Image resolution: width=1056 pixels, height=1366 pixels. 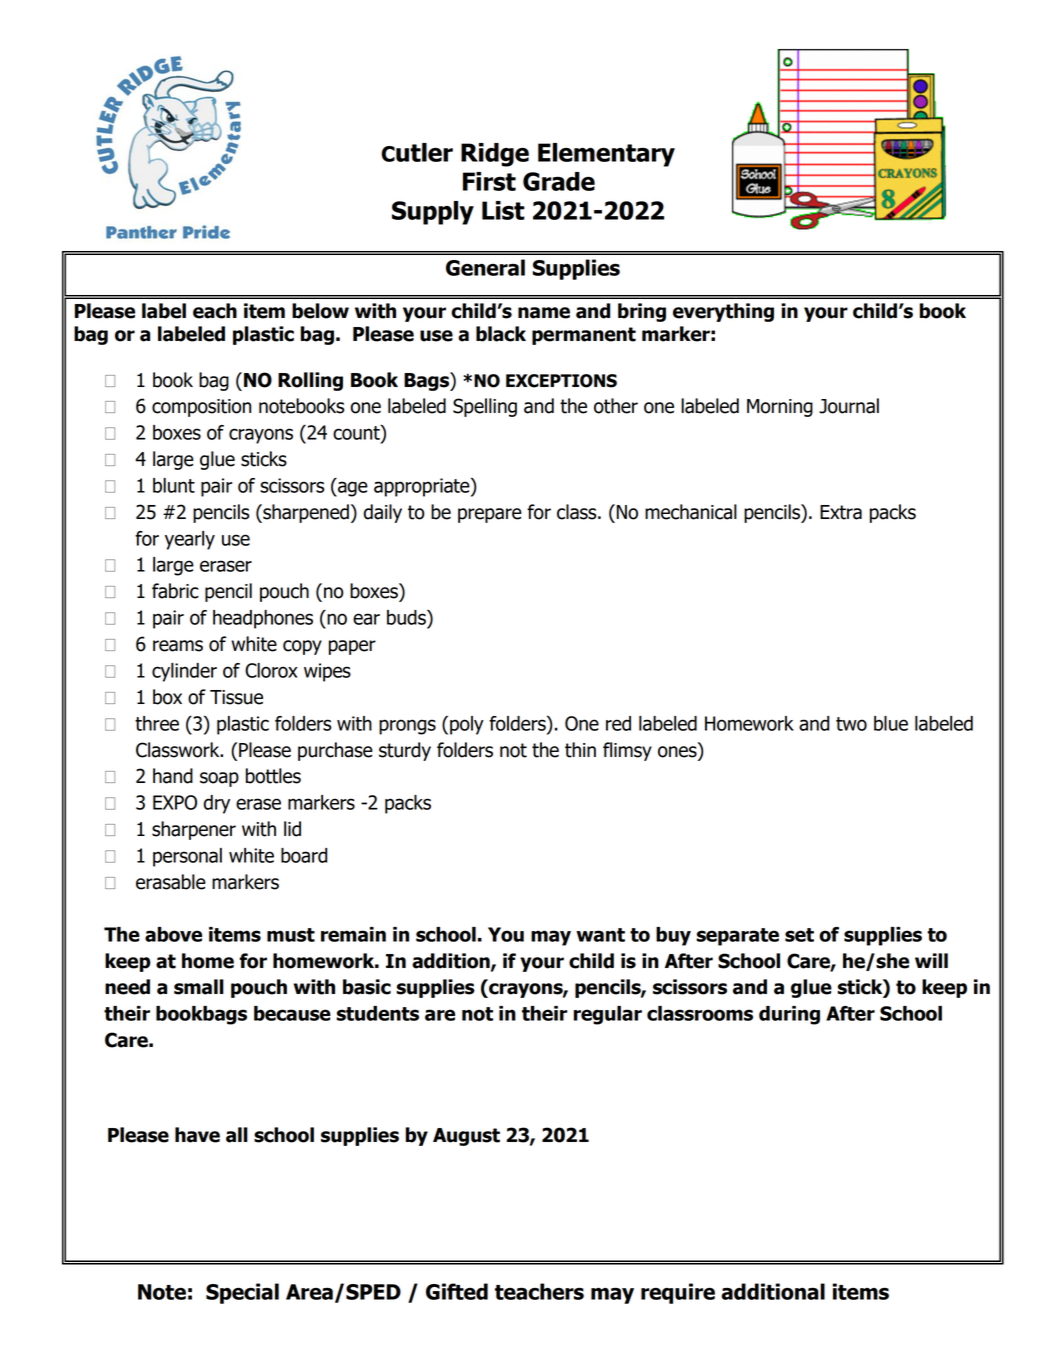 What do you see at coordinates (559, 181) in the document?
I see `Grade` at bounding box center [559, 181].
